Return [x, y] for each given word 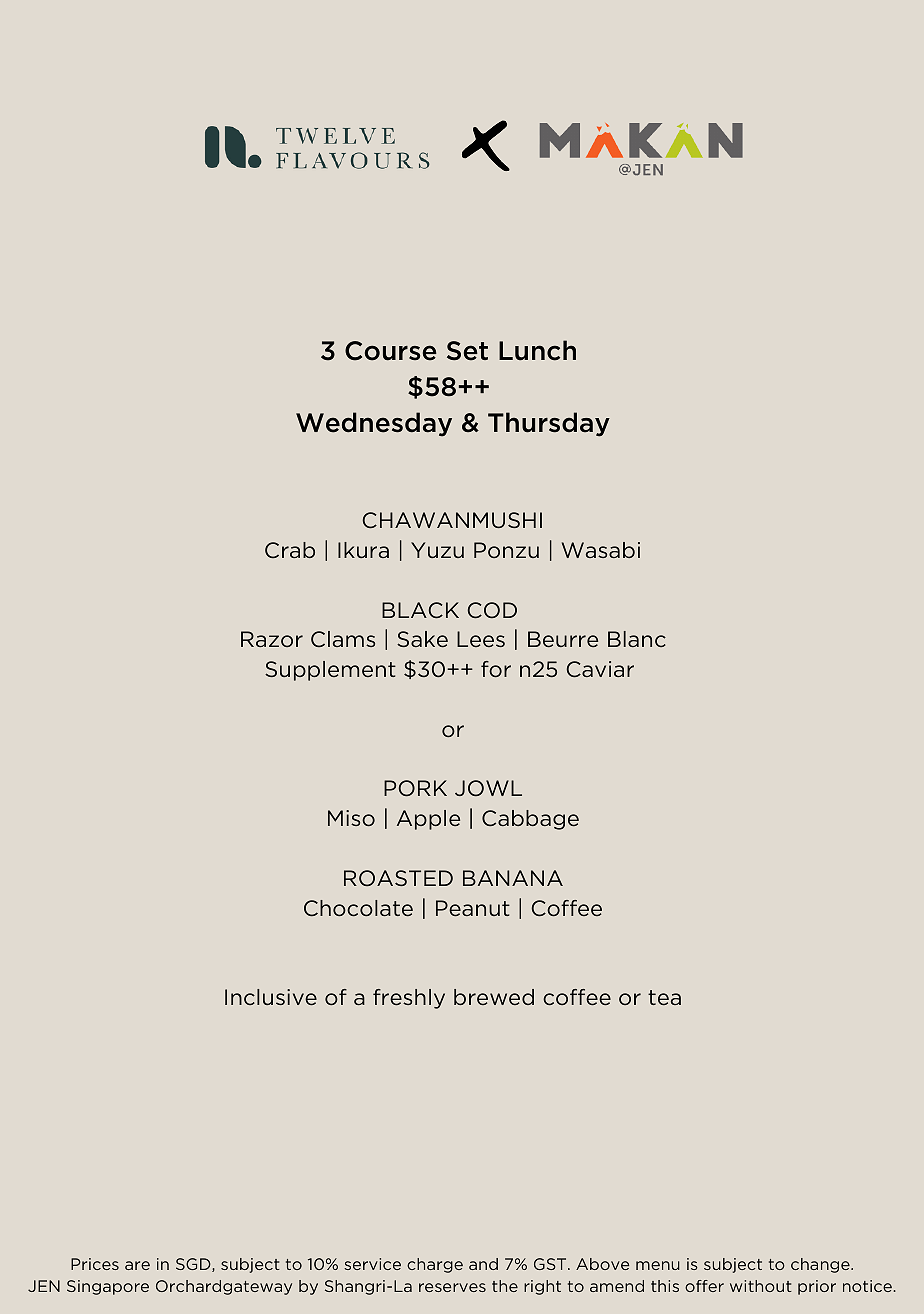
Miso [351, 818]
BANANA [513, 878]
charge [435, 1265]
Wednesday [374, 424]
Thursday [549, 424]
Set [467, 351]
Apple [428, 820]
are [137, 1265]
